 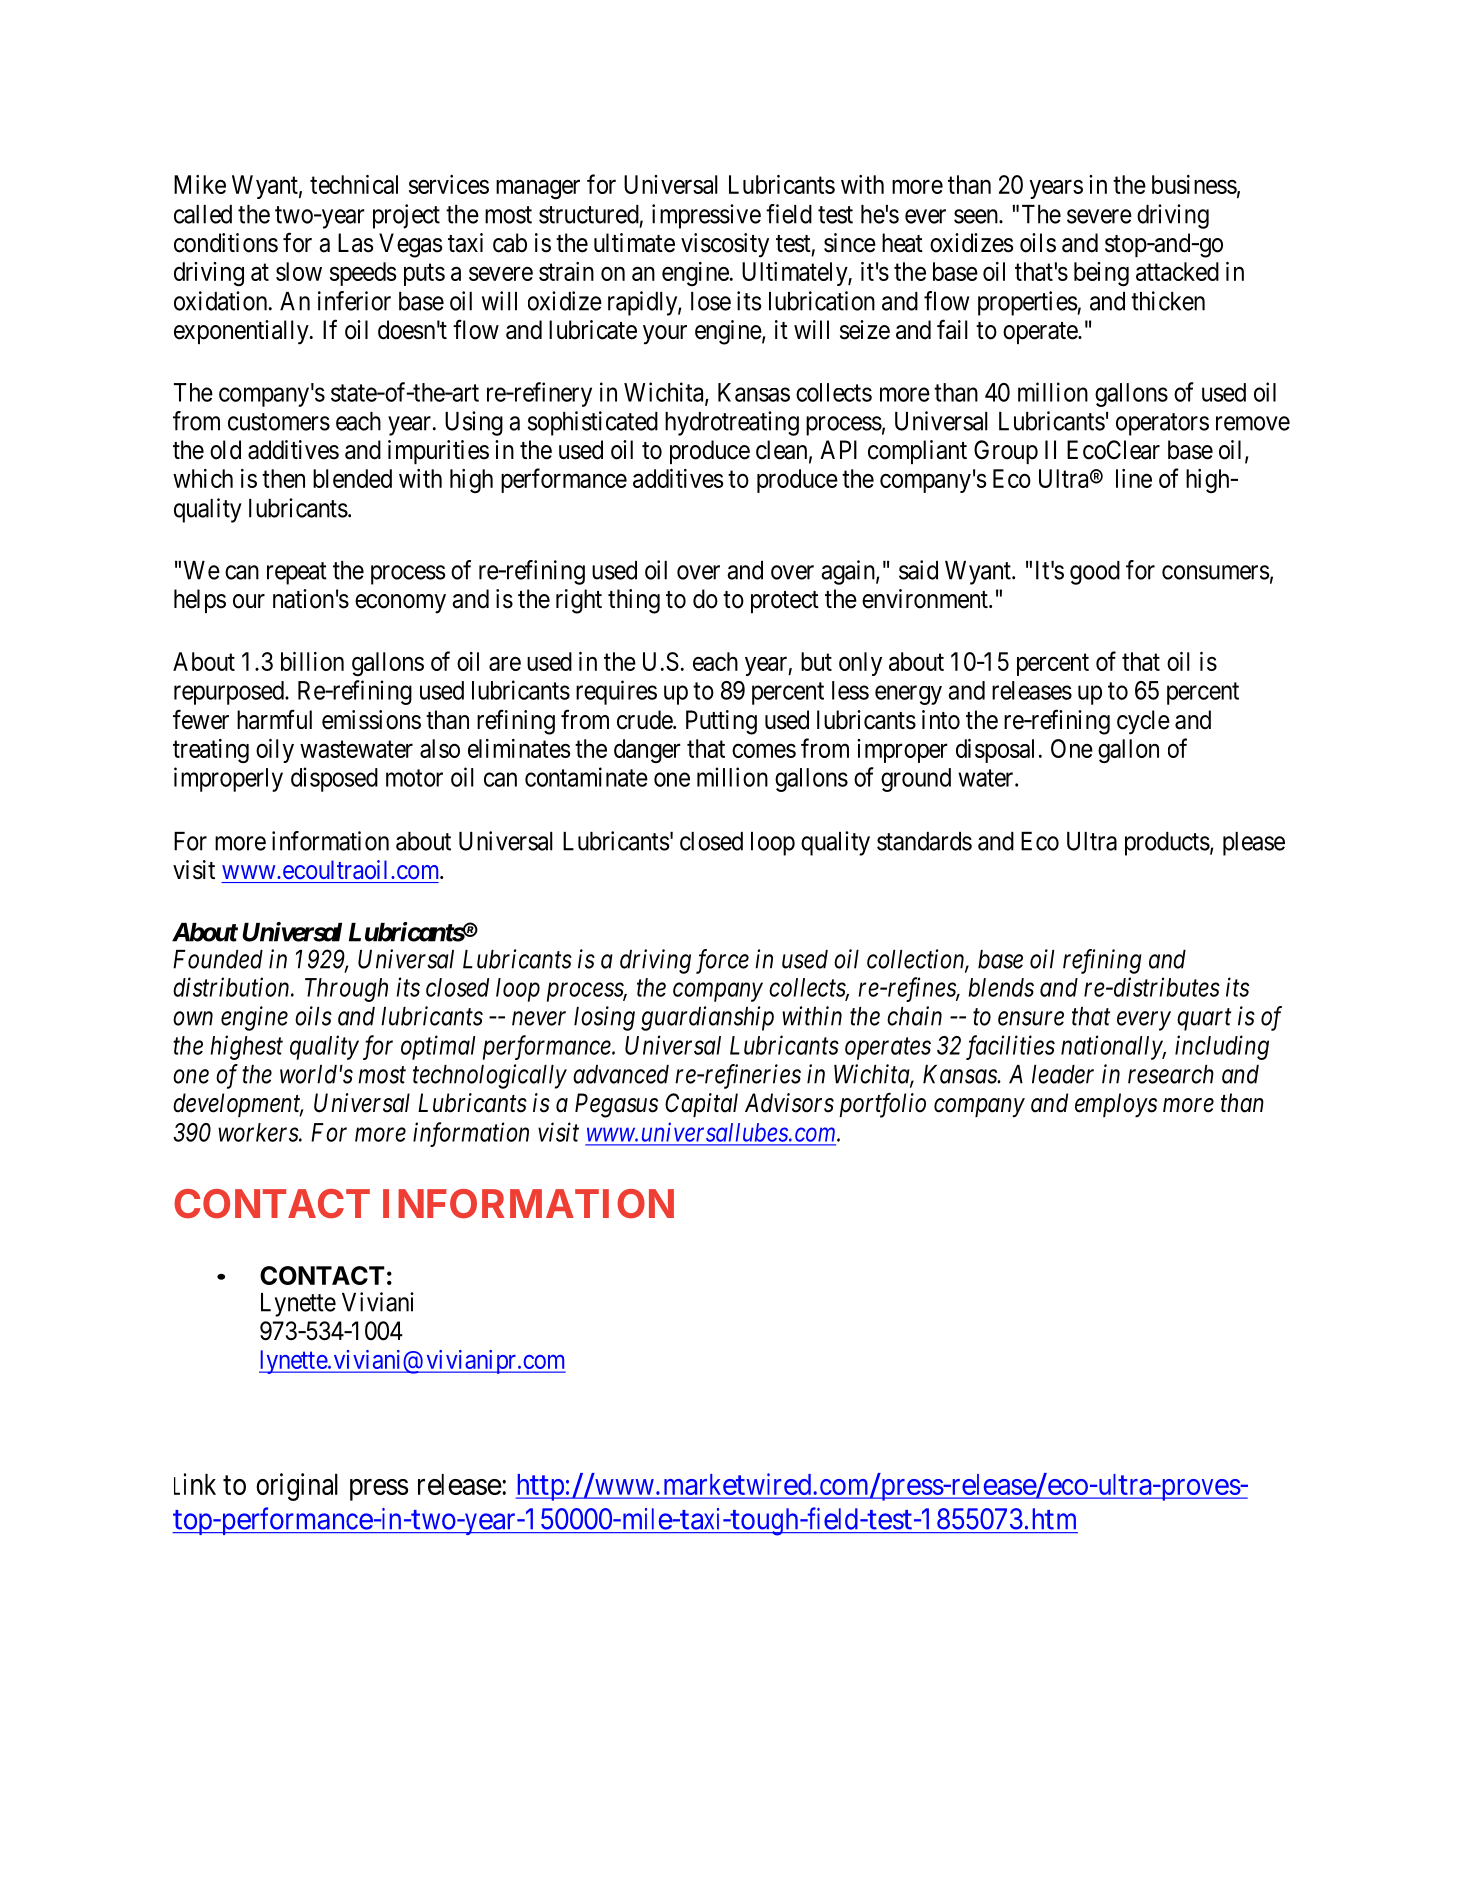 What do you see at coordinates (725, 245) in the screenshot?
I see `viscosity` at bounding box center [725, 245].
